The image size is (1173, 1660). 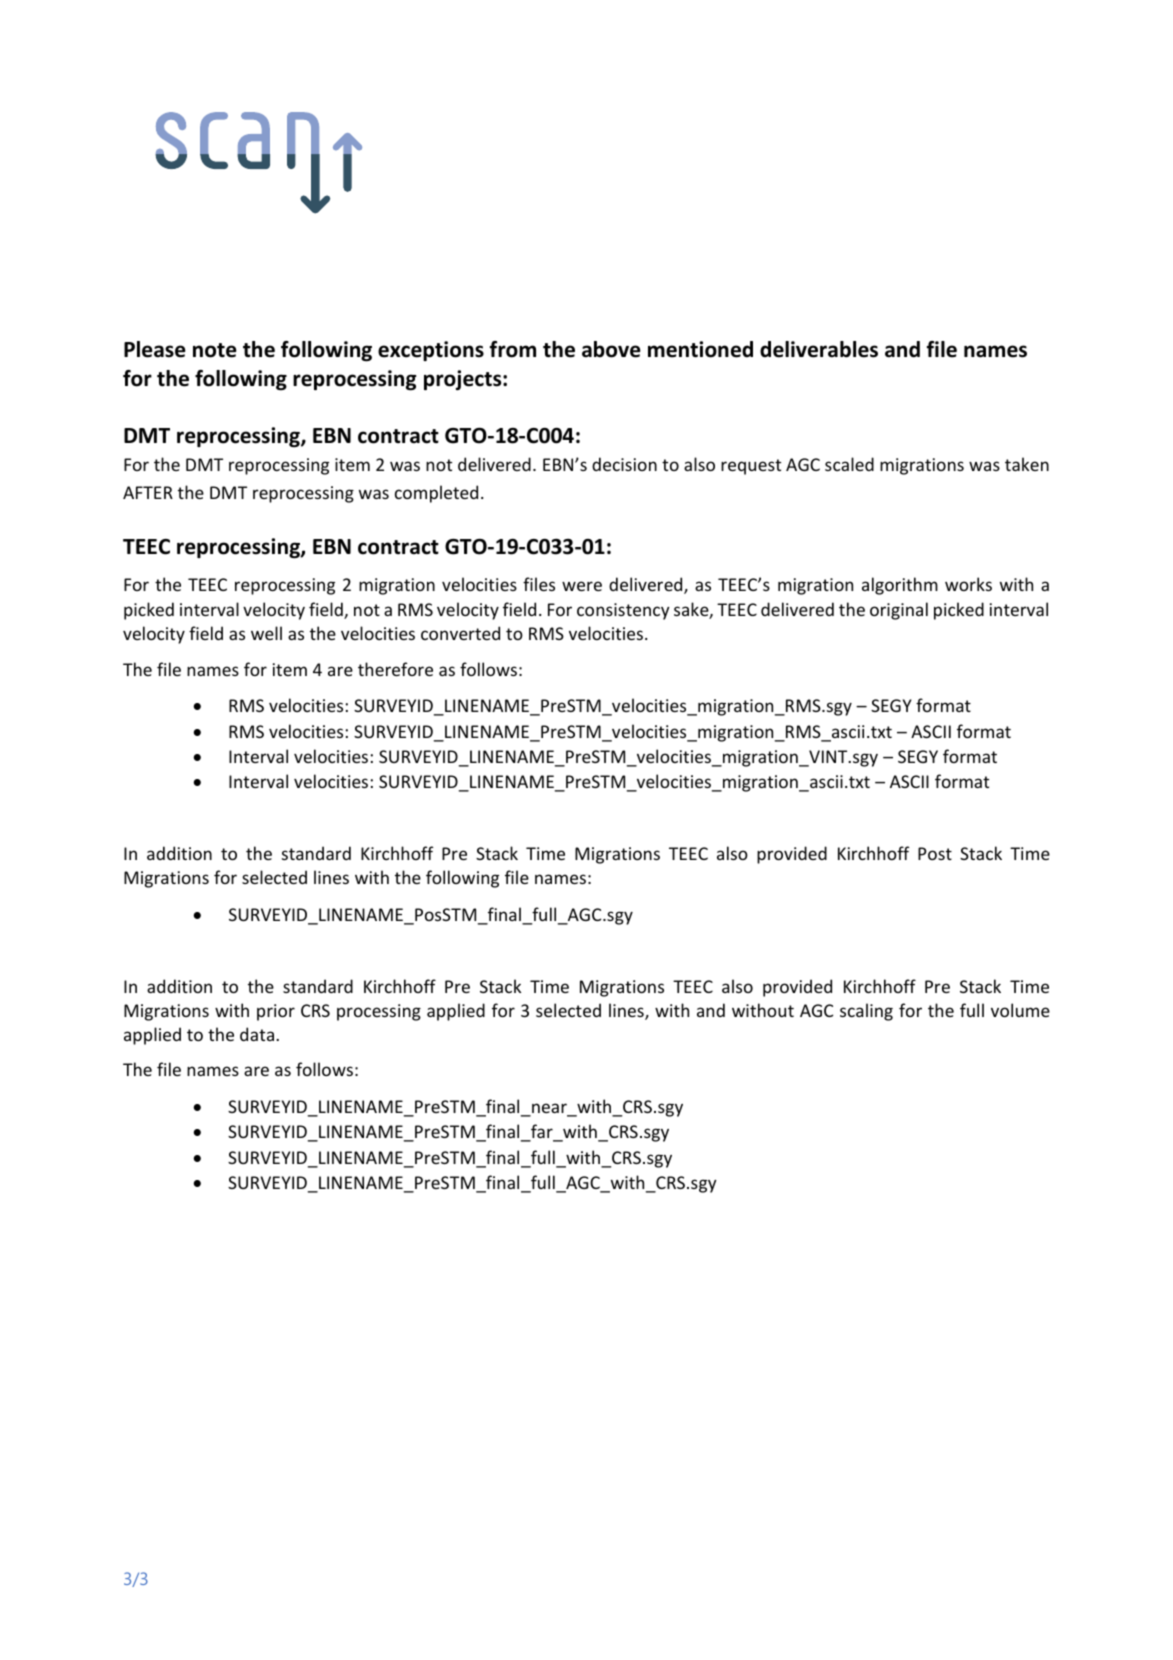 I want to click on algorithm, so click(x=900, y=586).
